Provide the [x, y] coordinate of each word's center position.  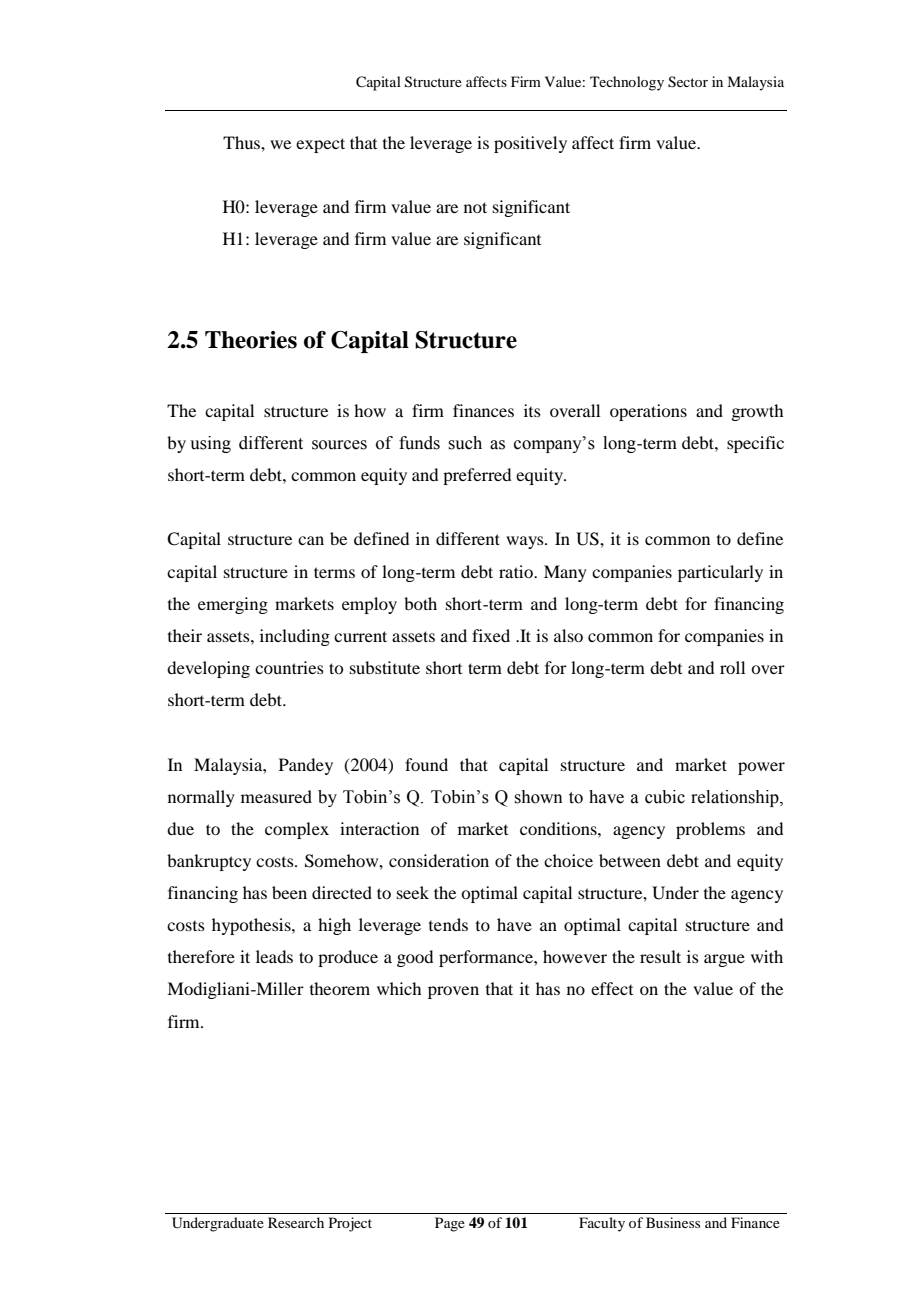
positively [530, 144]
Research [296, 1222]
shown [539, 797]
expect [320, 145]
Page [450, 1224]
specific [755, 444]
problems [710, 830]
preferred [477, 476]
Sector [688, 82]
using [210, 444]
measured [276, 796]
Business [673, 1222]
